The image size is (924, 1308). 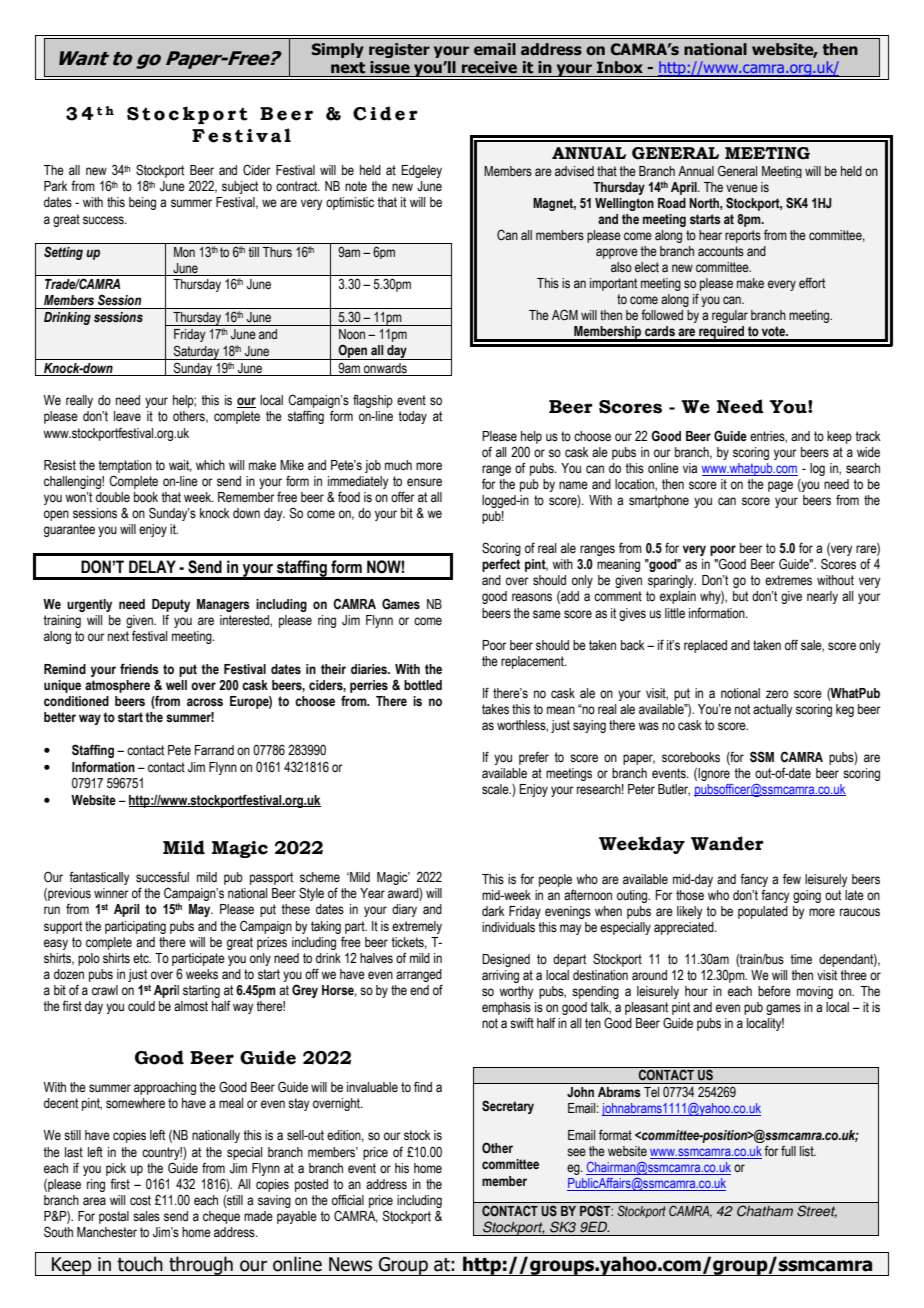 I want to click on cost, so click(x=140, y=1200).
